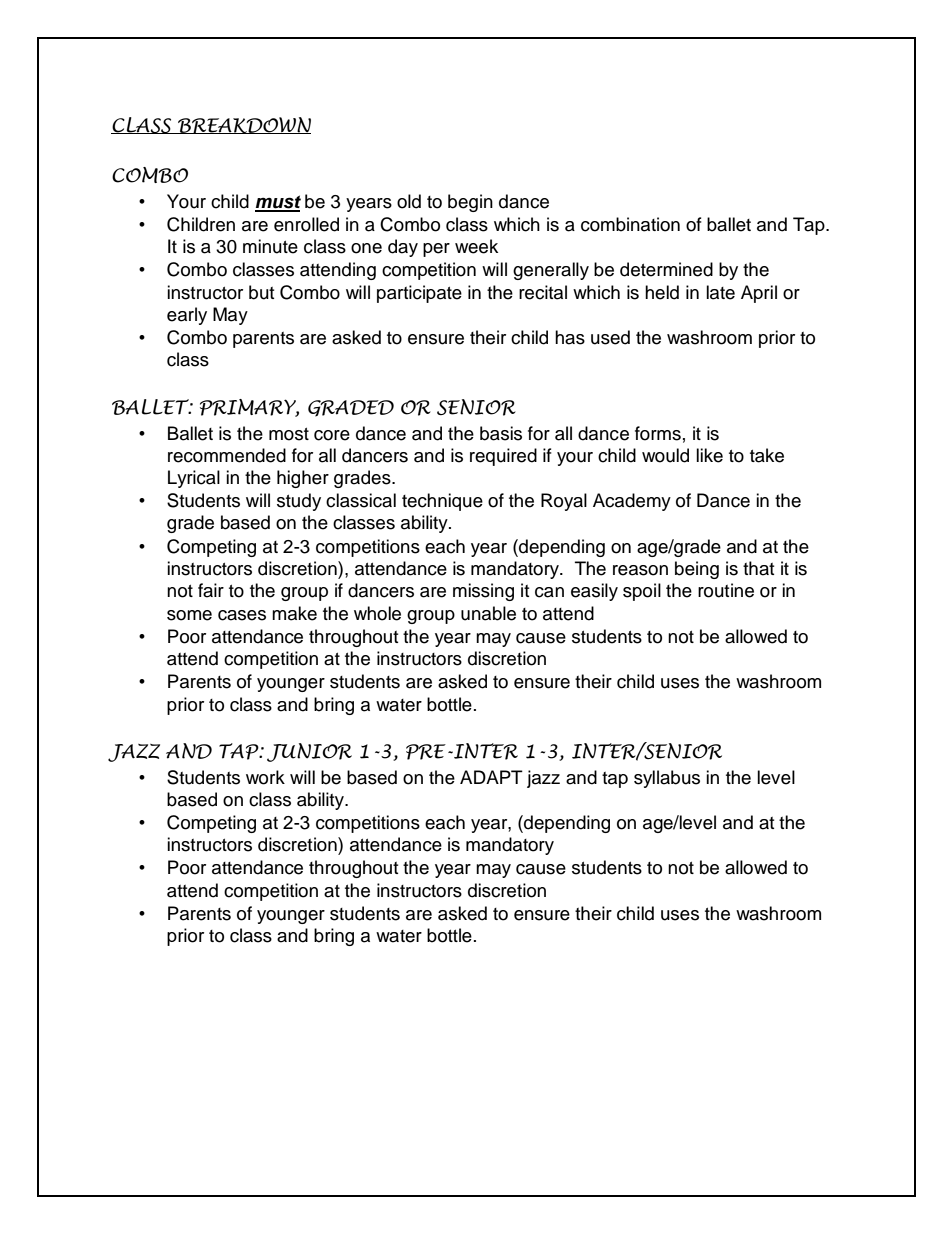 The height and width of the image is (1233, 952). Describe the element at coordinates (265, 777) in the image. I see `work` at that location.
